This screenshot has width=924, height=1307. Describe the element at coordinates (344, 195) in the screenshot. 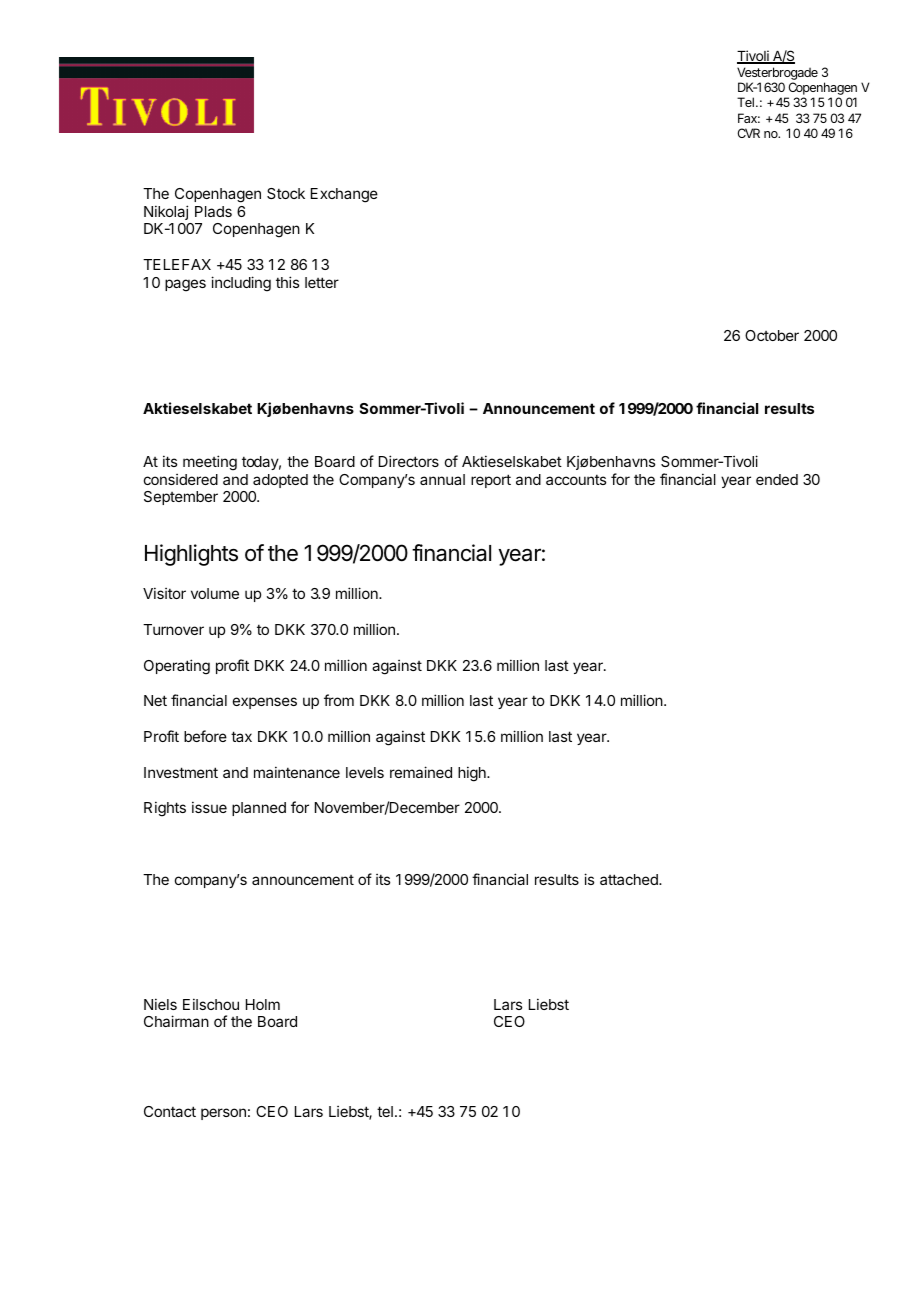

I see `Exchange` at that location.
